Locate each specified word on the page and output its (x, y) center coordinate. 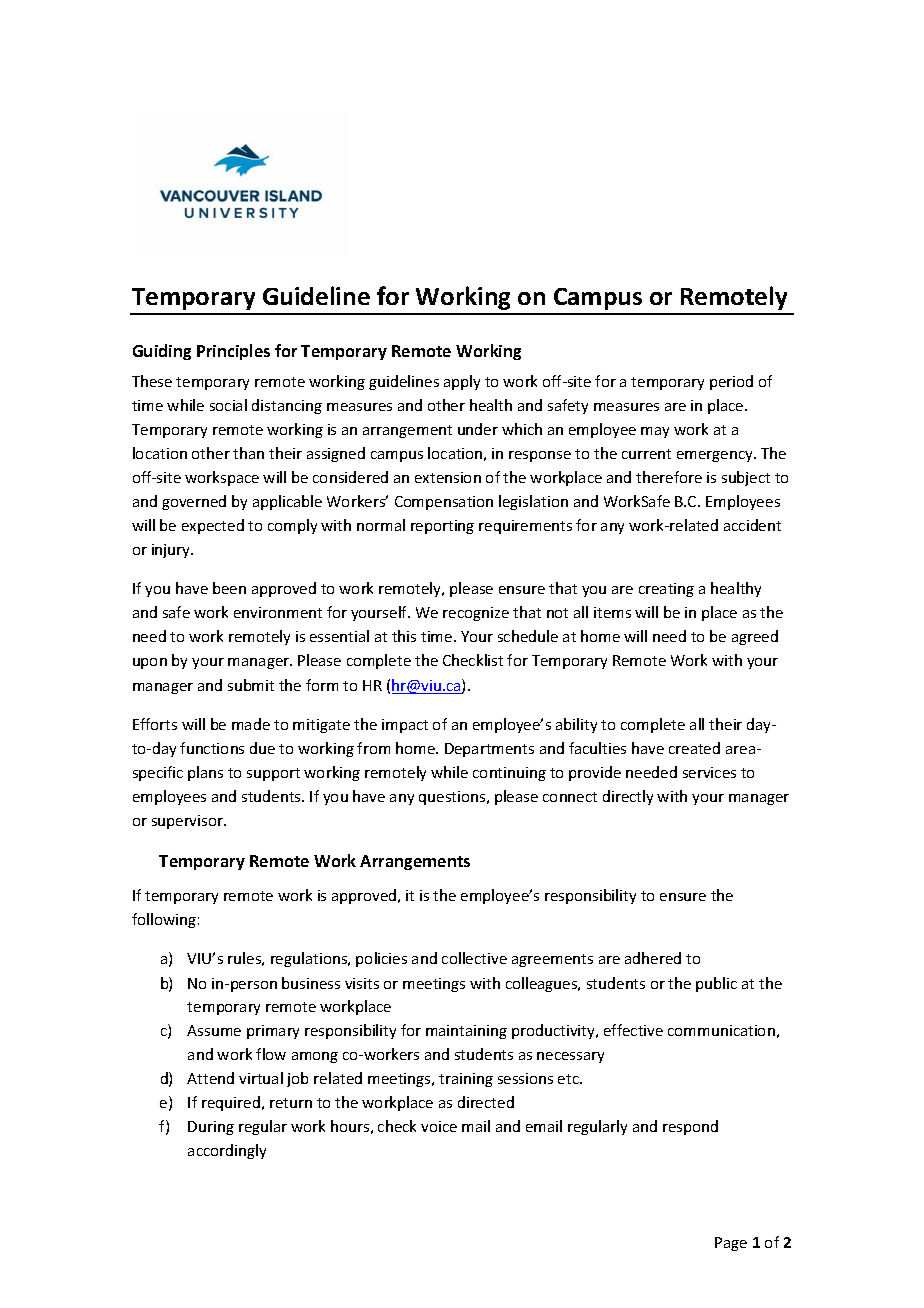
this (404, 636)
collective (474, 958)
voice (439, 1126)
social (228, 405)
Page (731, 1244)
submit (251, 685)
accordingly (227, 1151)
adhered (653, 958)
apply (462, 382)
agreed (755, 637)
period (731, 382)
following (164, 920)
